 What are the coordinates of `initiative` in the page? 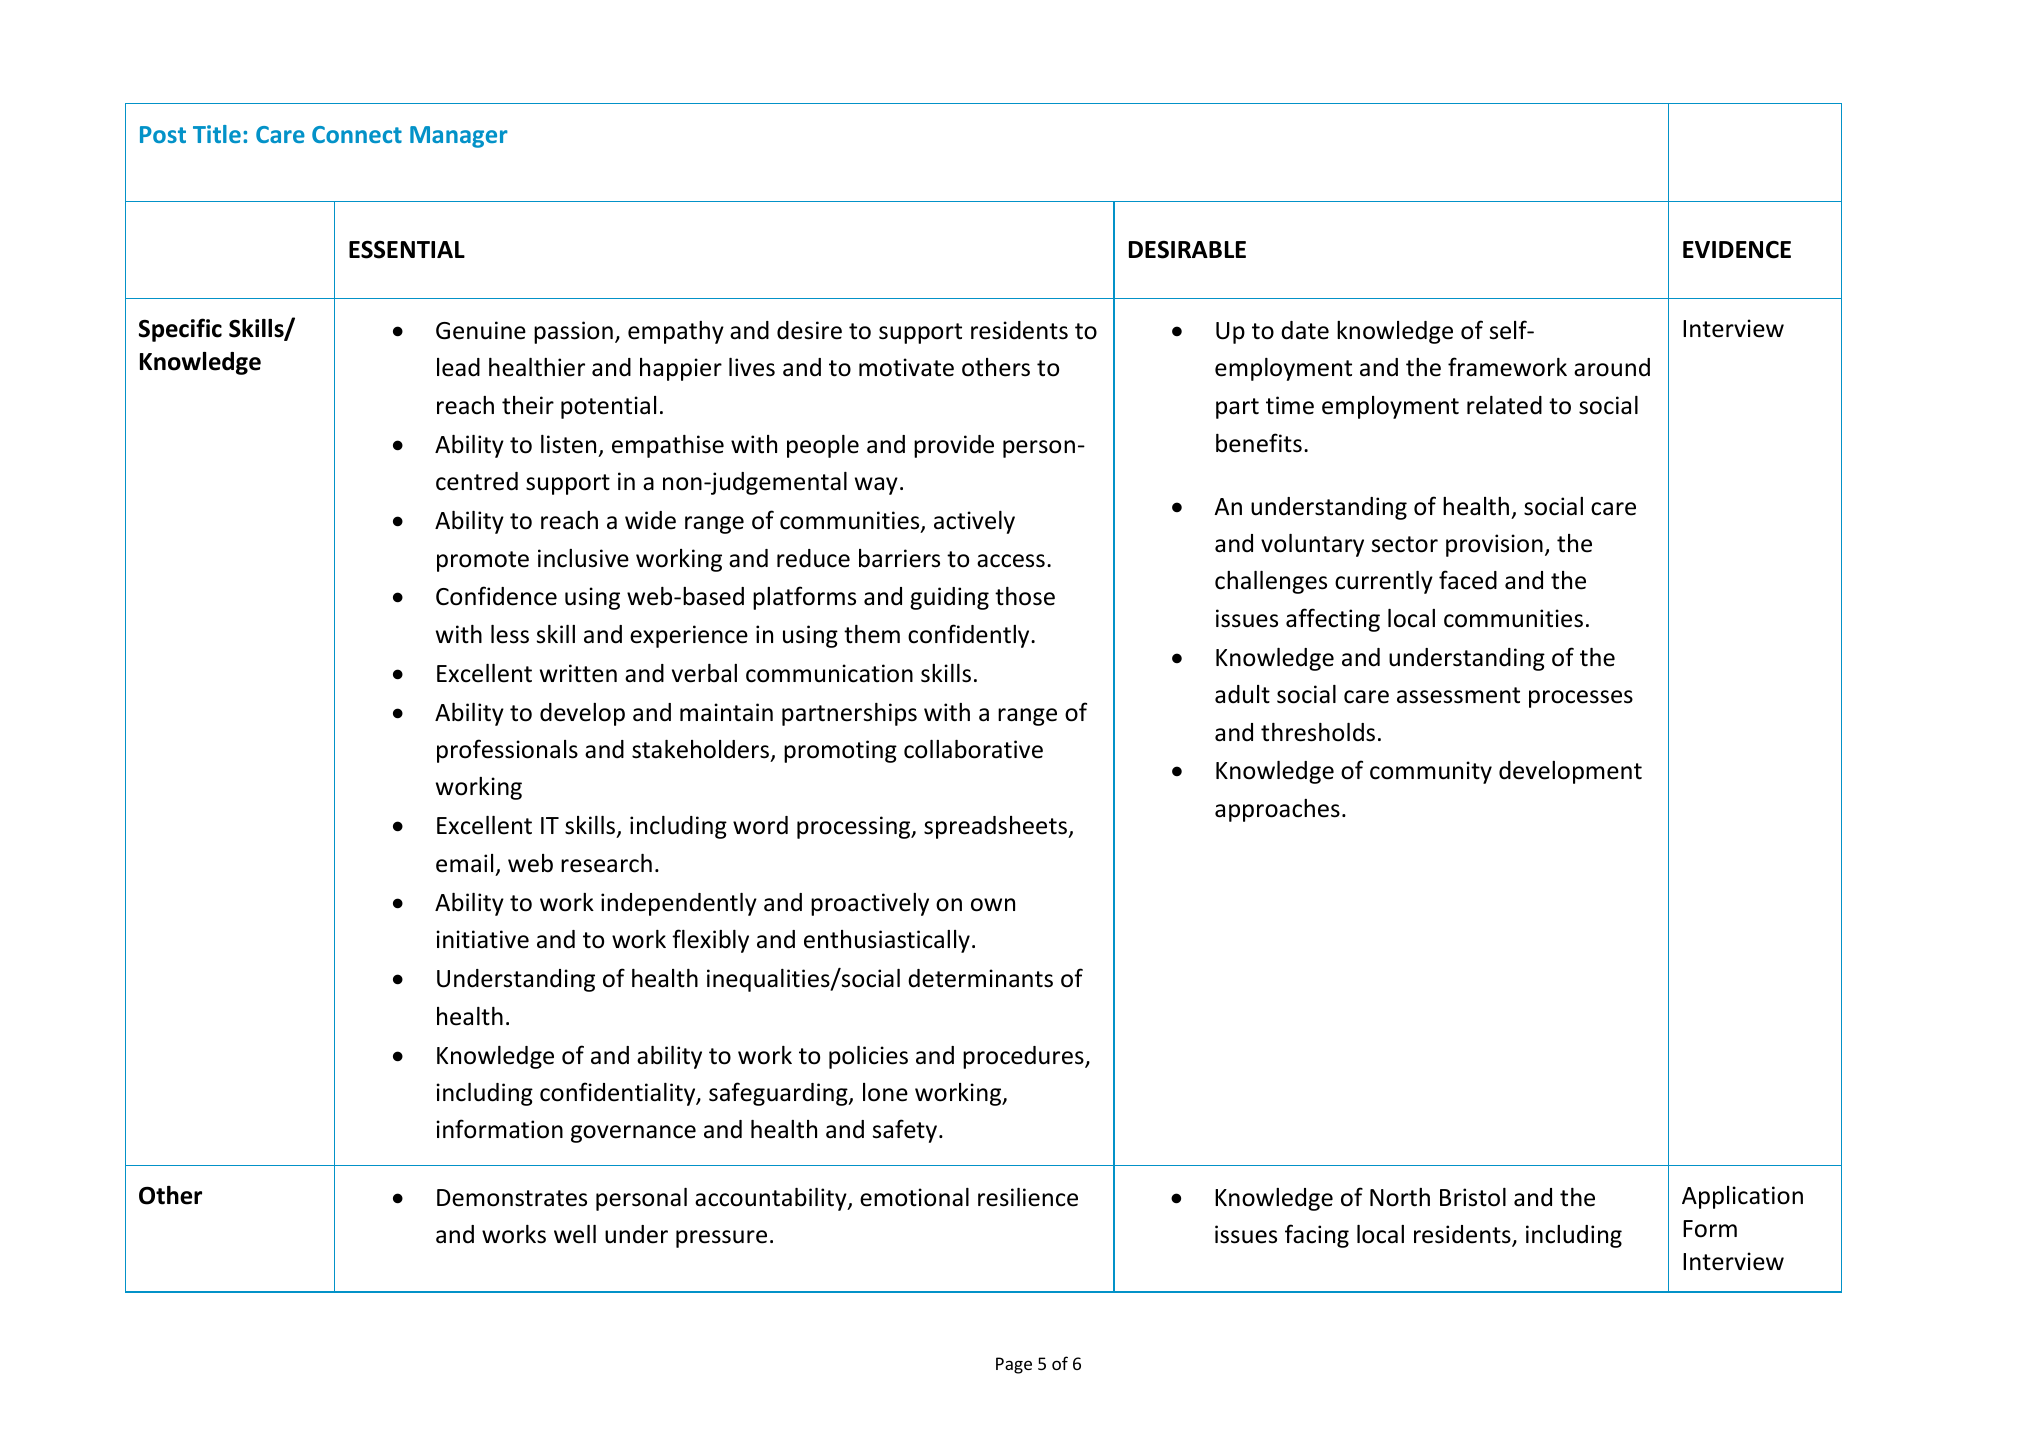 It's located at (482, 939).
